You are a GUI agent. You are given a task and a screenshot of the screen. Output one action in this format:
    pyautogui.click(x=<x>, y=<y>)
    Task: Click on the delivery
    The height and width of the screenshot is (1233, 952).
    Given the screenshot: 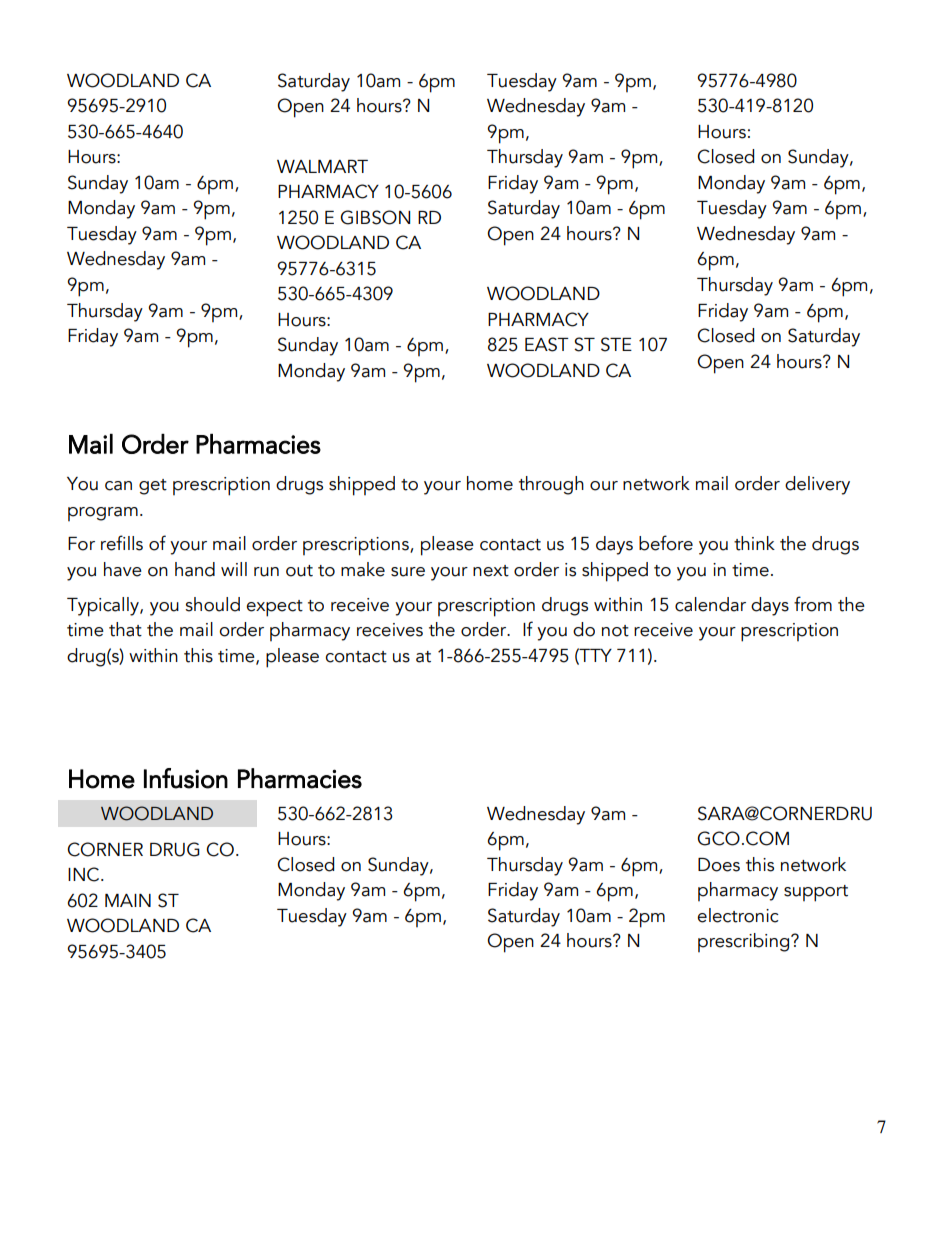 What is the action you would take?
    pyautogui.click(x=817, y=485)
